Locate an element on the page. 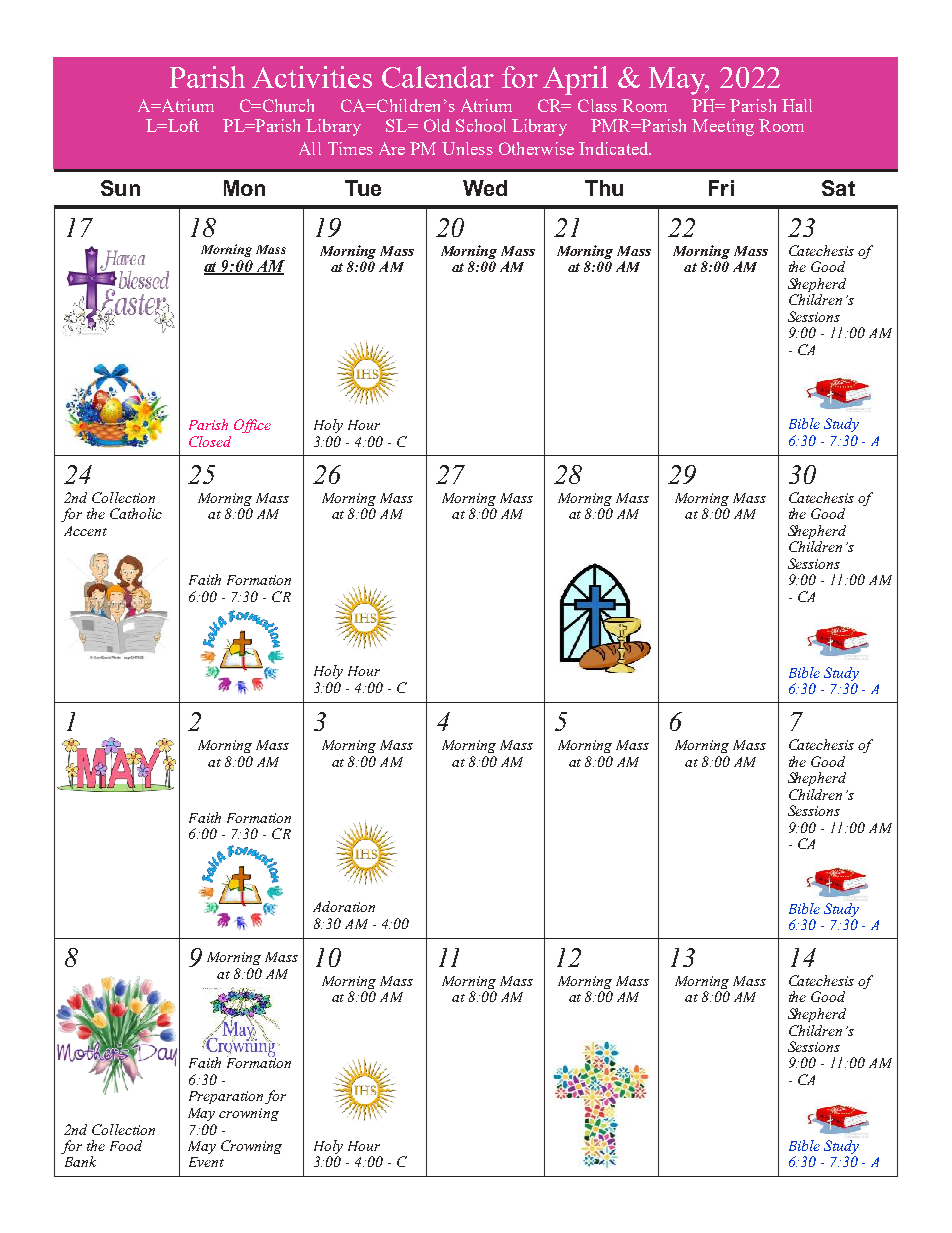  School is located at coordinates (481, 125).
